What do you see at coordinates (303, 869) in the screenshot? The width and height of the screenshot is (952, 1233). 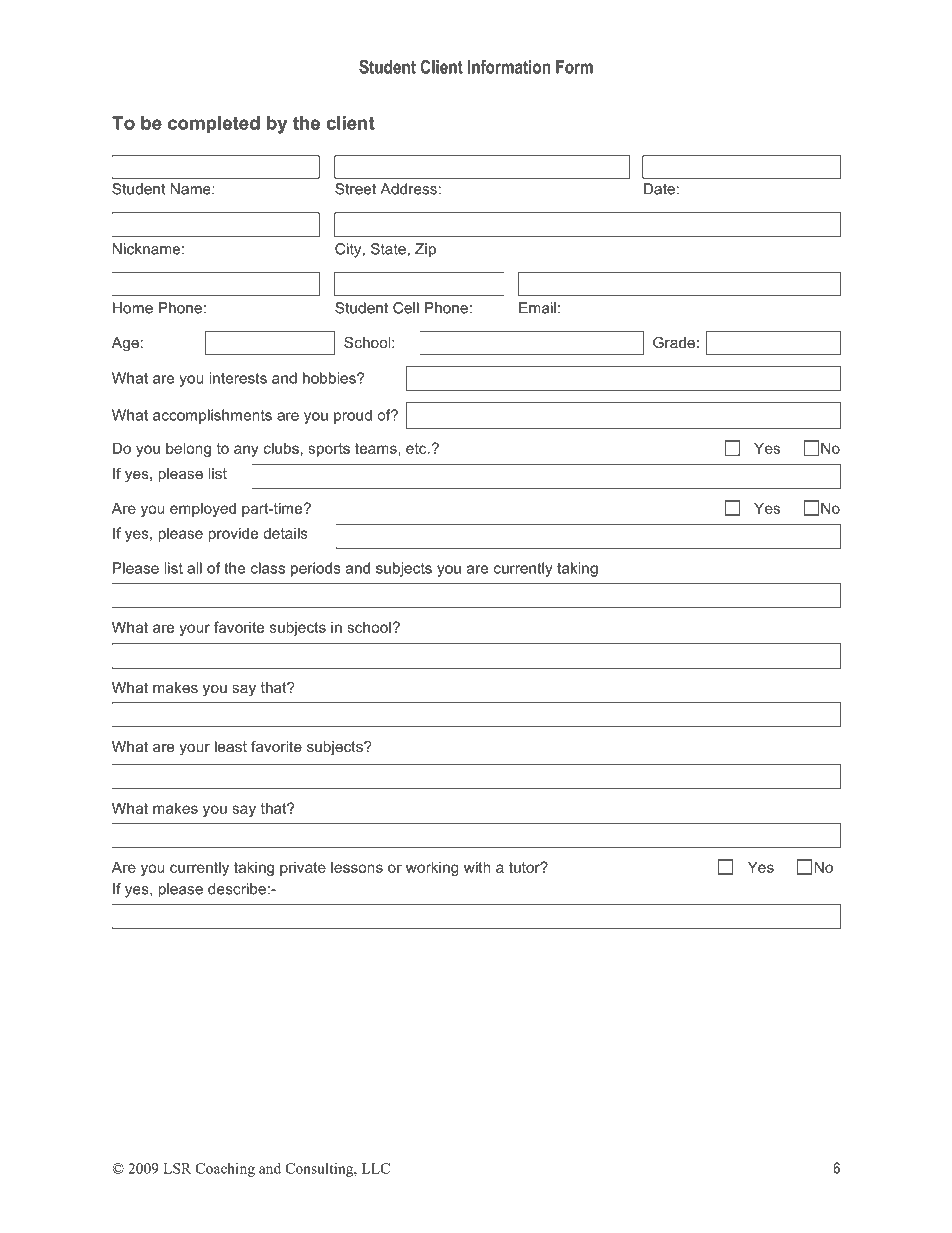 I see `private` at bounding box center [303, 869].
